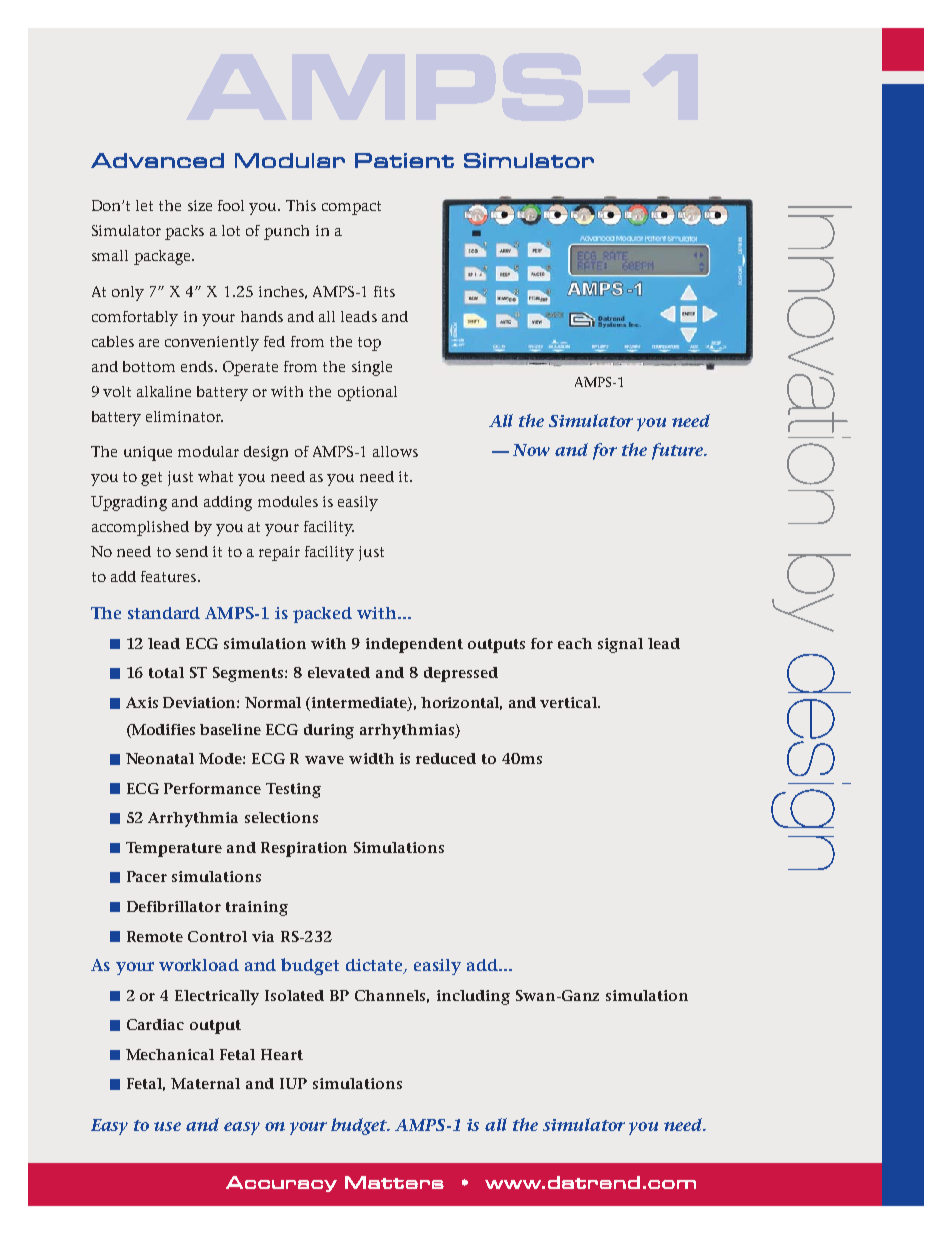 The height and width of the image is (1233, 952). I want to click on IUP, so click(293, 1083).
